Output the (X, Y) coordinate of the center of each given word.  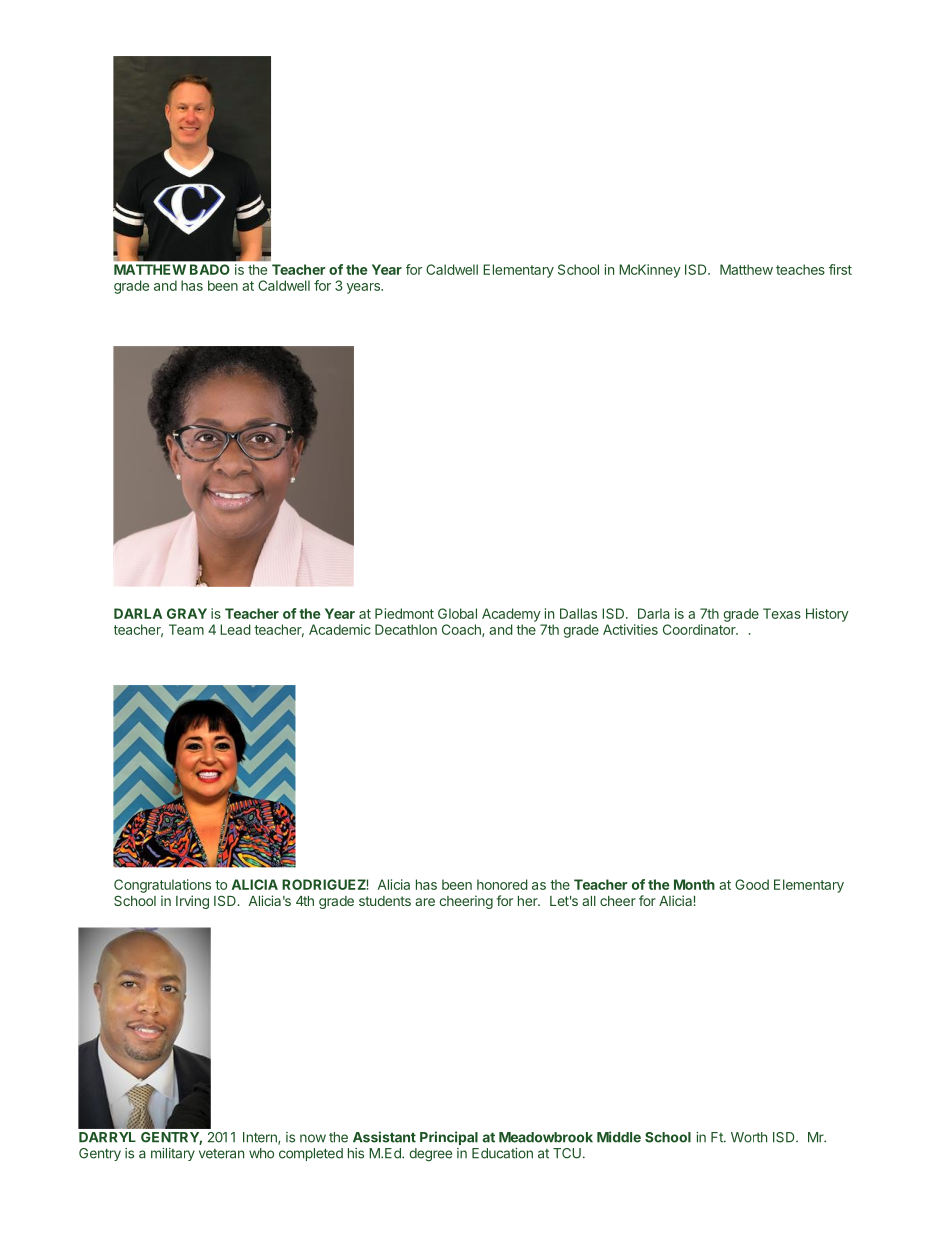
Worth (749, 1137)
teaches (800, 269)
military (173, 1154)
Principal (449, 1138)
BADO (209, 269)
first (840, 269)
